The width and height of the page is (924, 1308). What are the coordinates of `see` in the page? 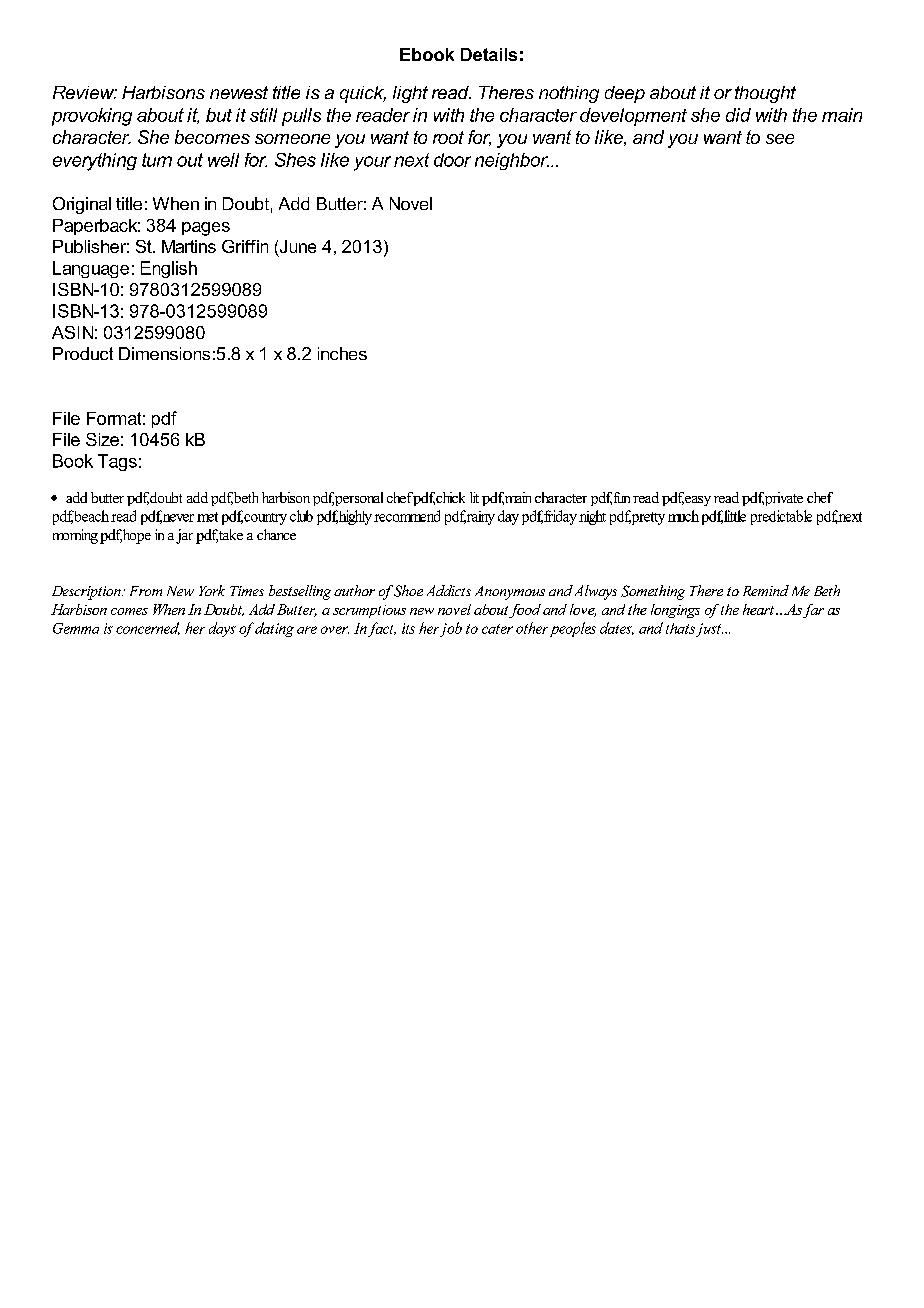 It's located at (780, 139).
